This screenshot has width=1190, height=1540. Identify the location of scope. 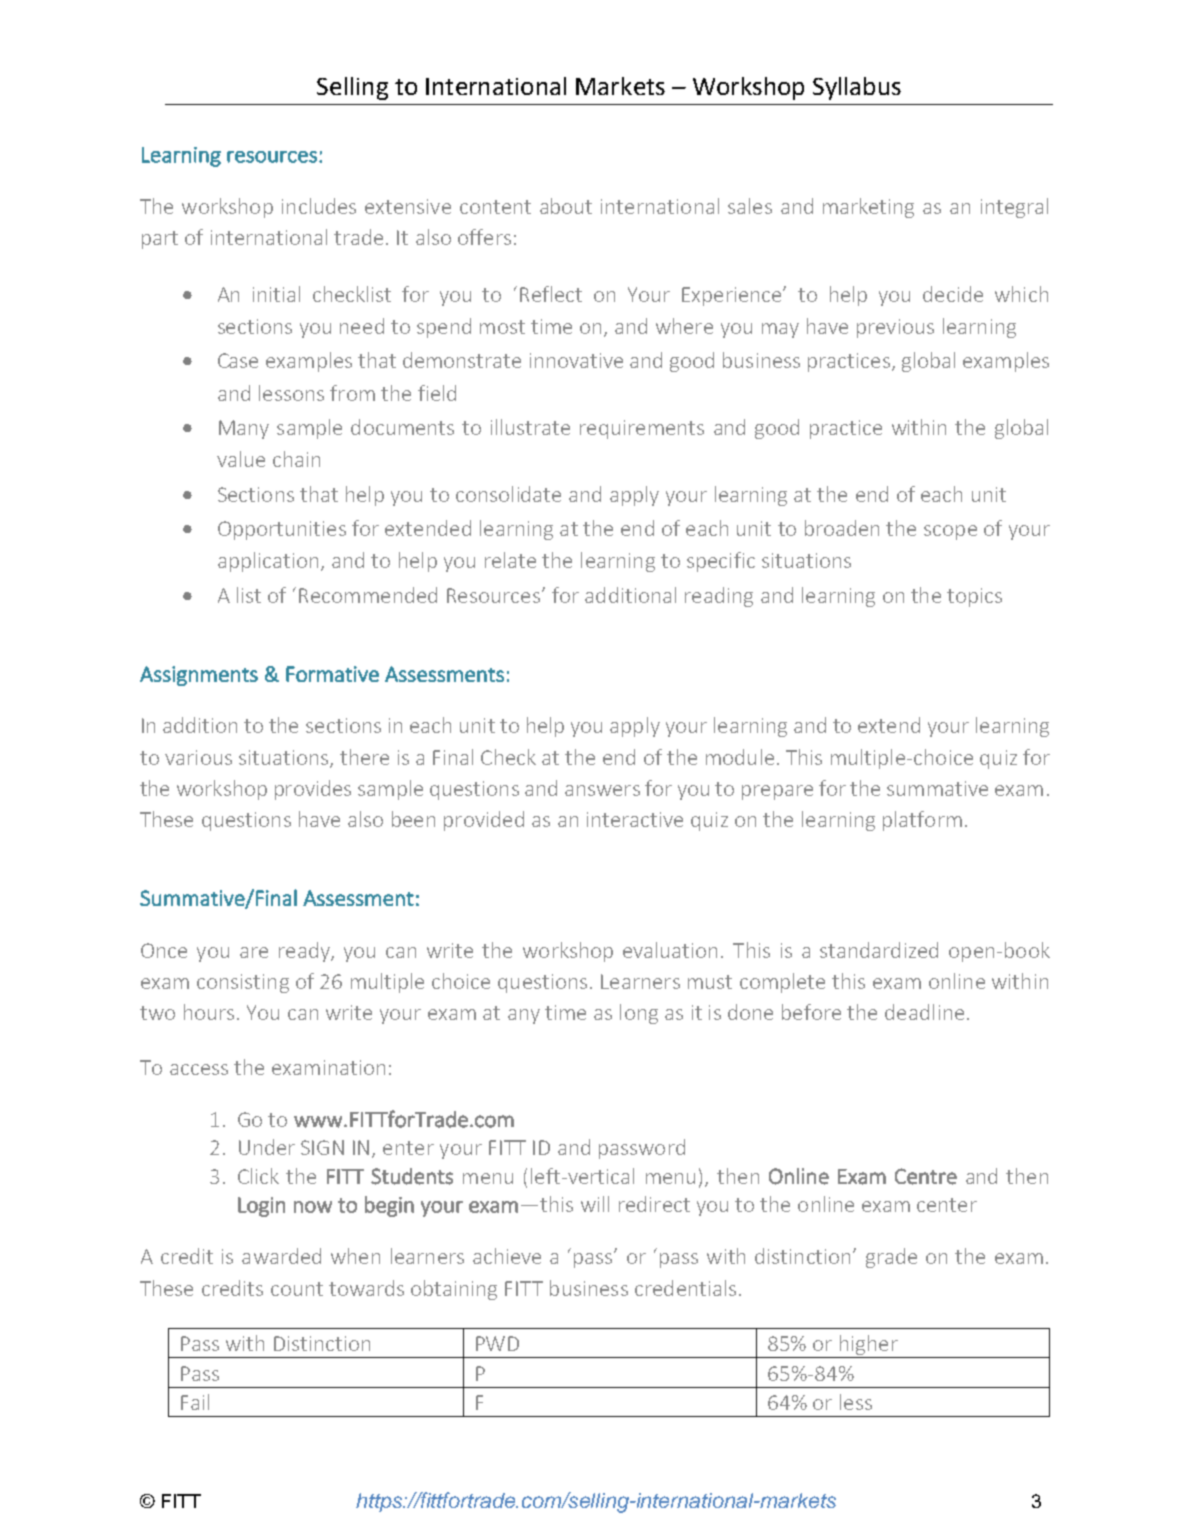
(950, 532).
